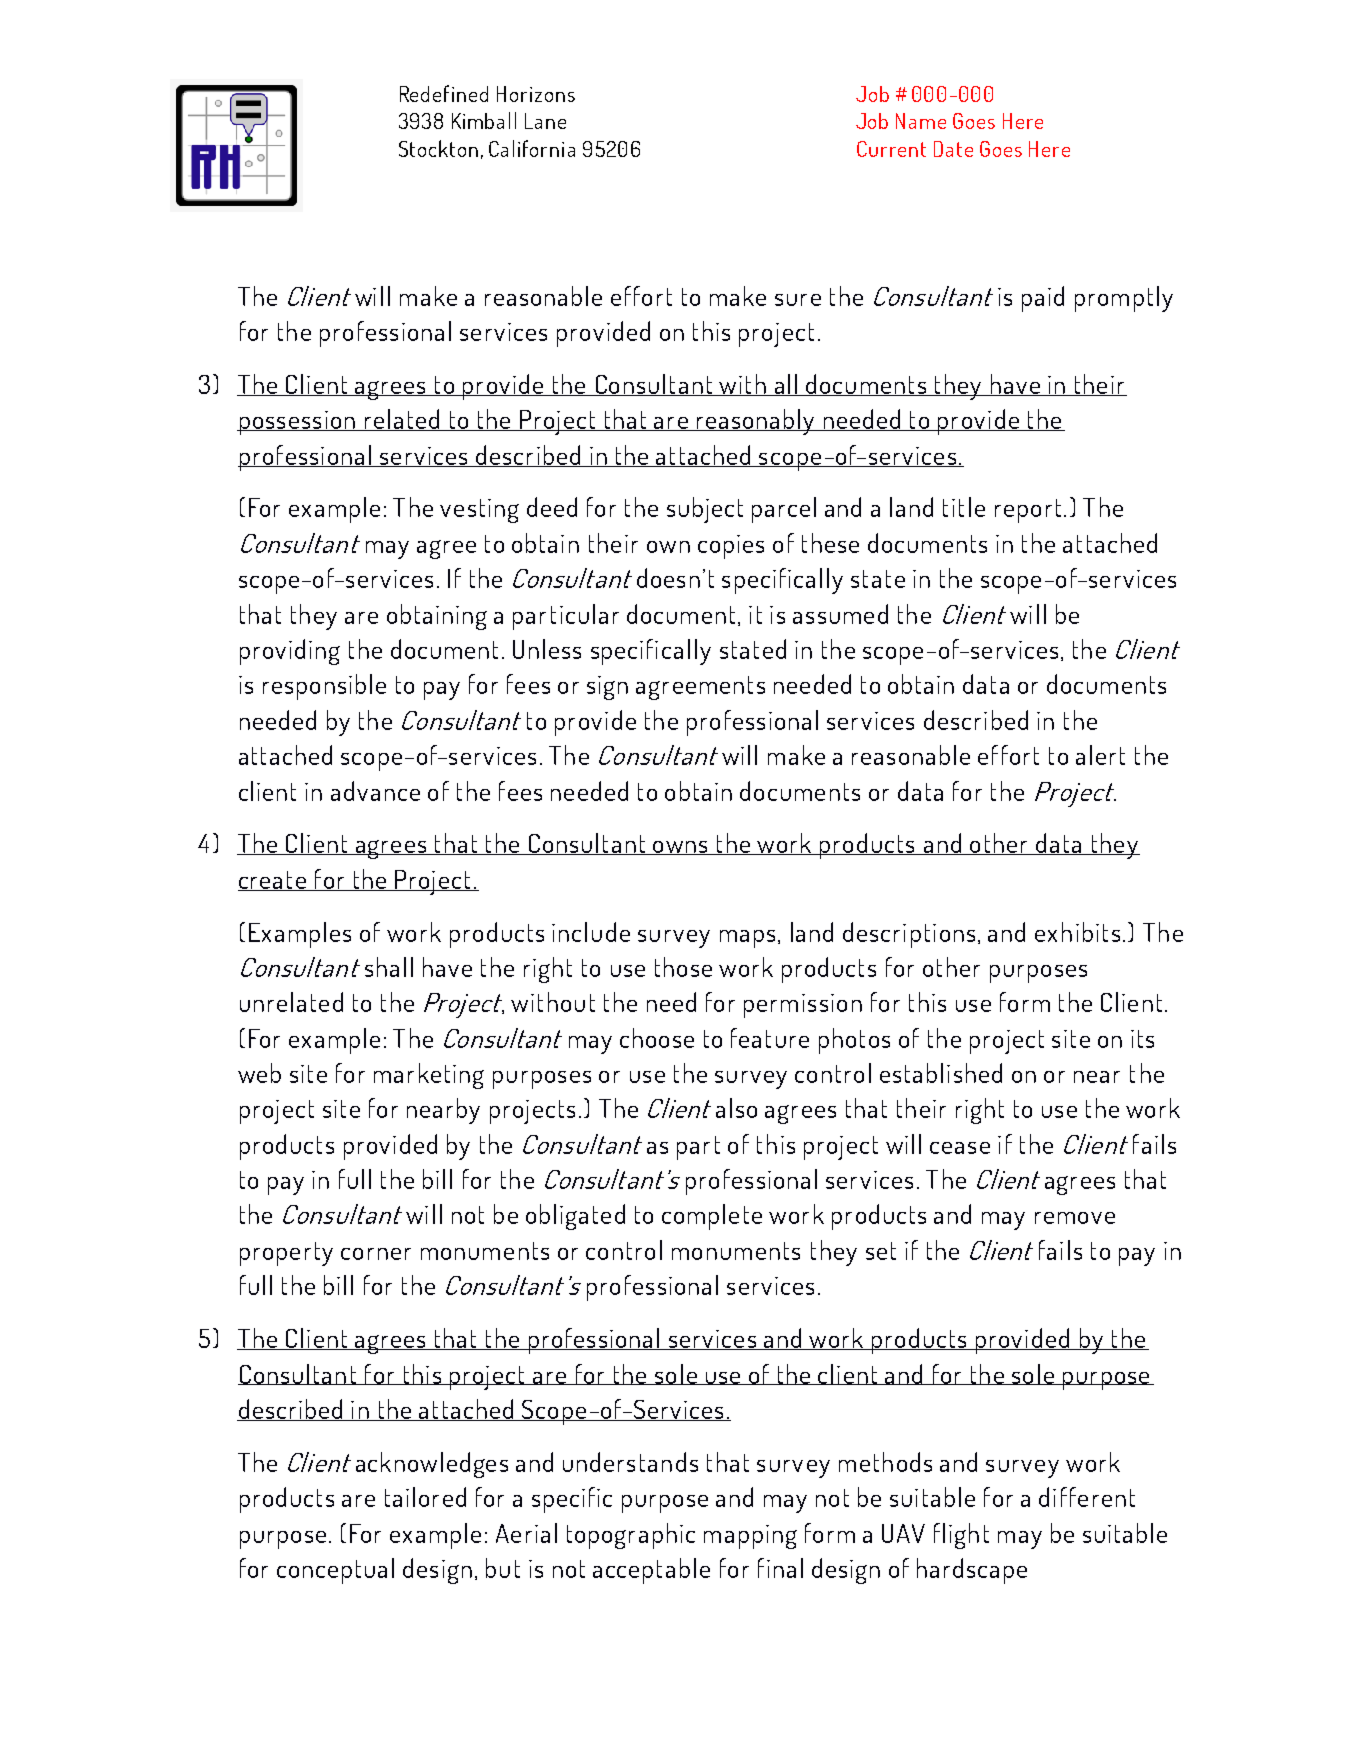  I want to click on Lane, so click(545, 121).
